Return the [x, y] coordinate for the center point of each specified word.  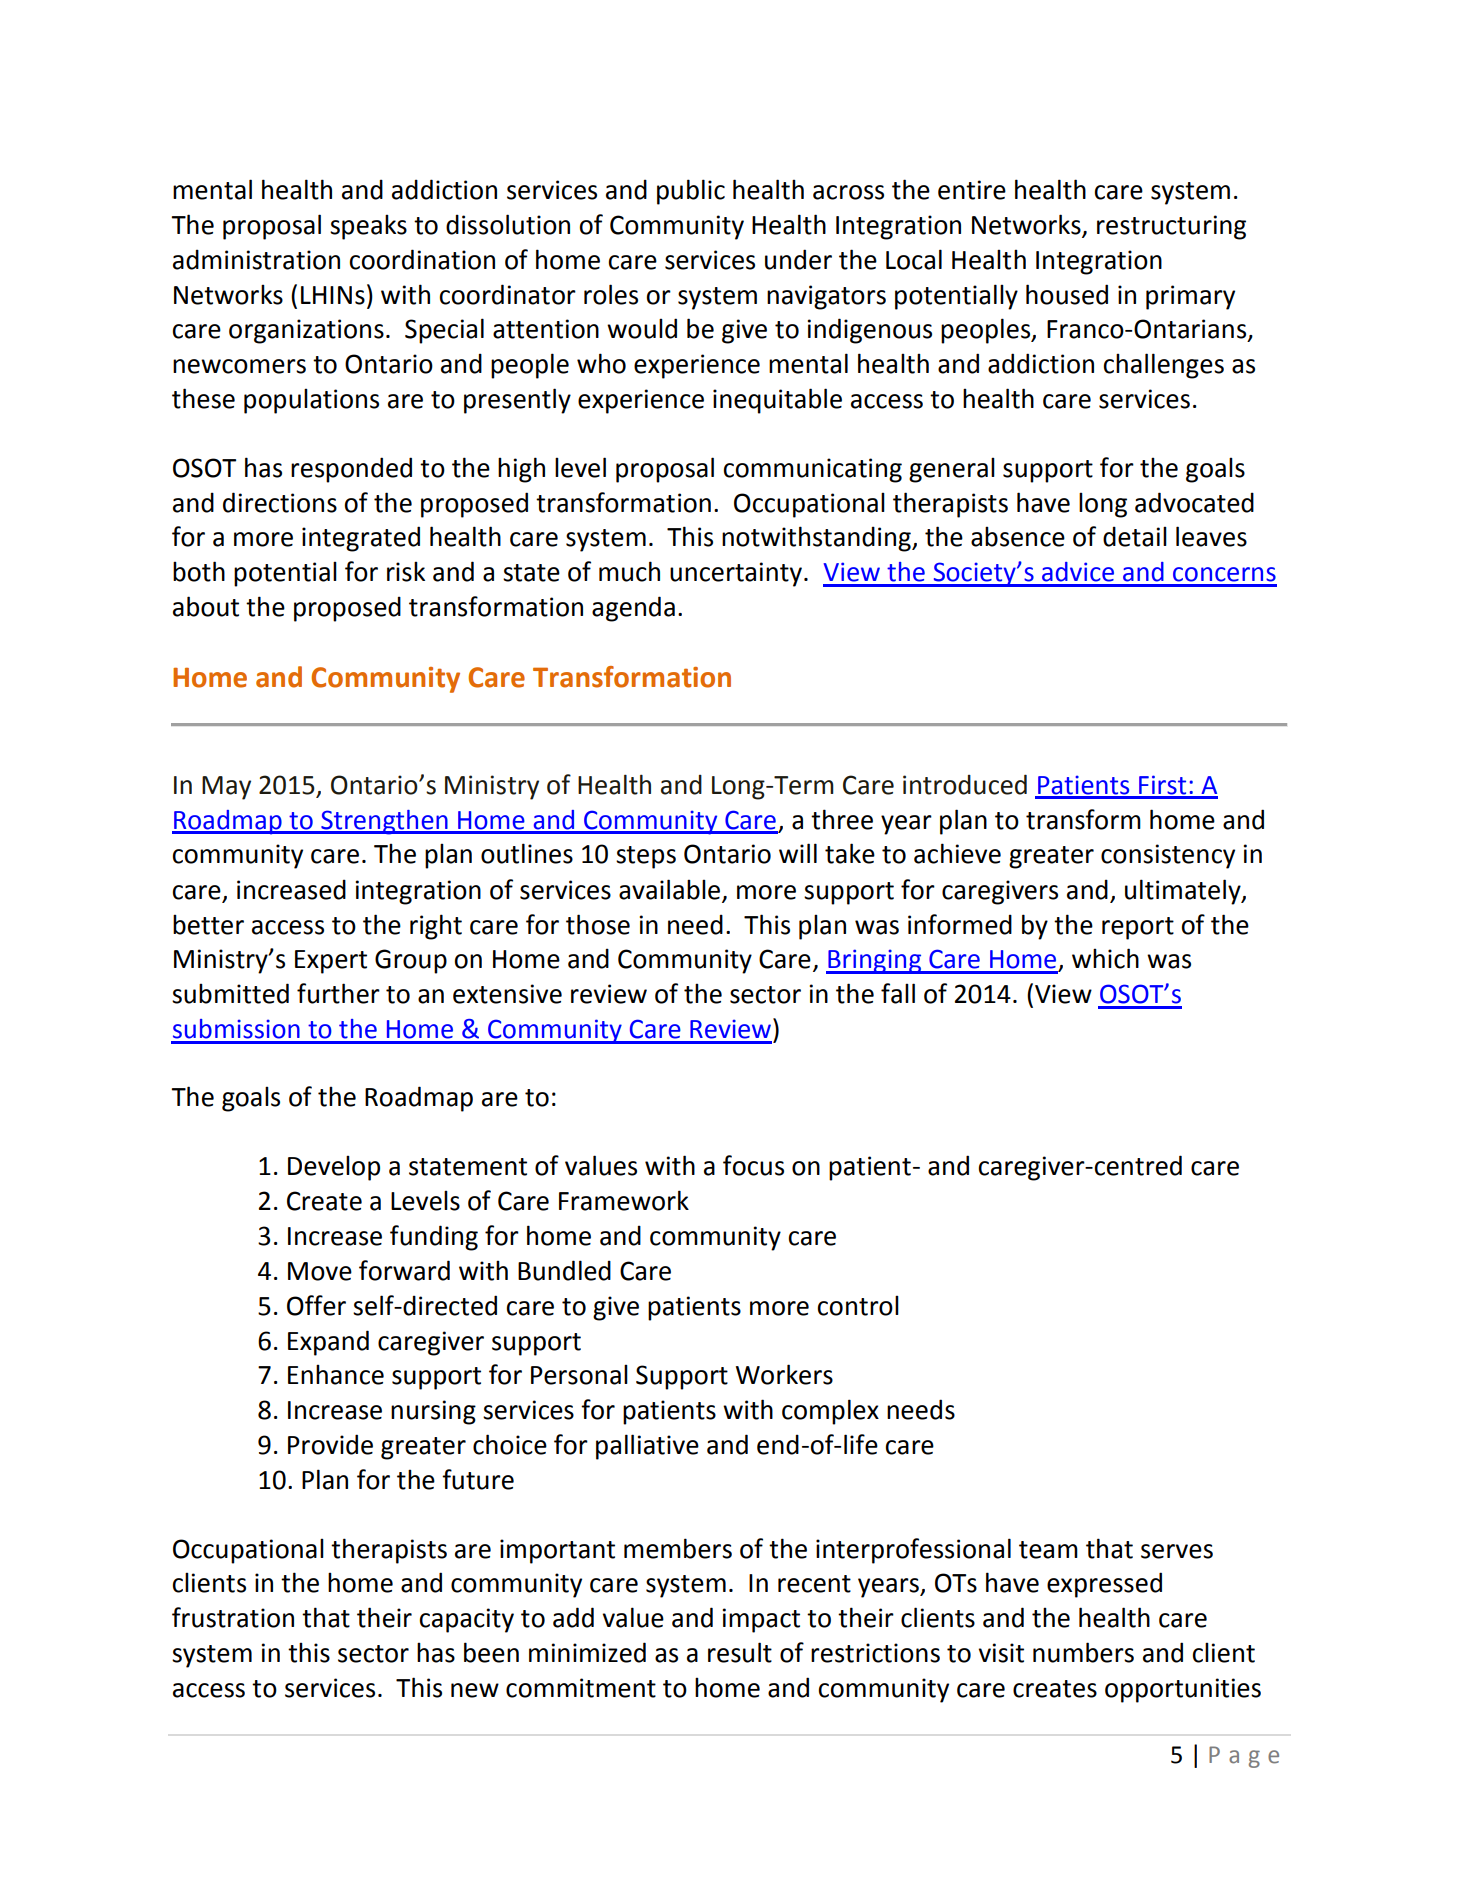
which [1105, 958]
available [669, 889]
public [691, 192]
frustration [233, 1617]
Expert [331, 962]
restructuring [1171, 227]
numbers [1083, 1652]
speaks [368, 227]
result [740, 1652]
